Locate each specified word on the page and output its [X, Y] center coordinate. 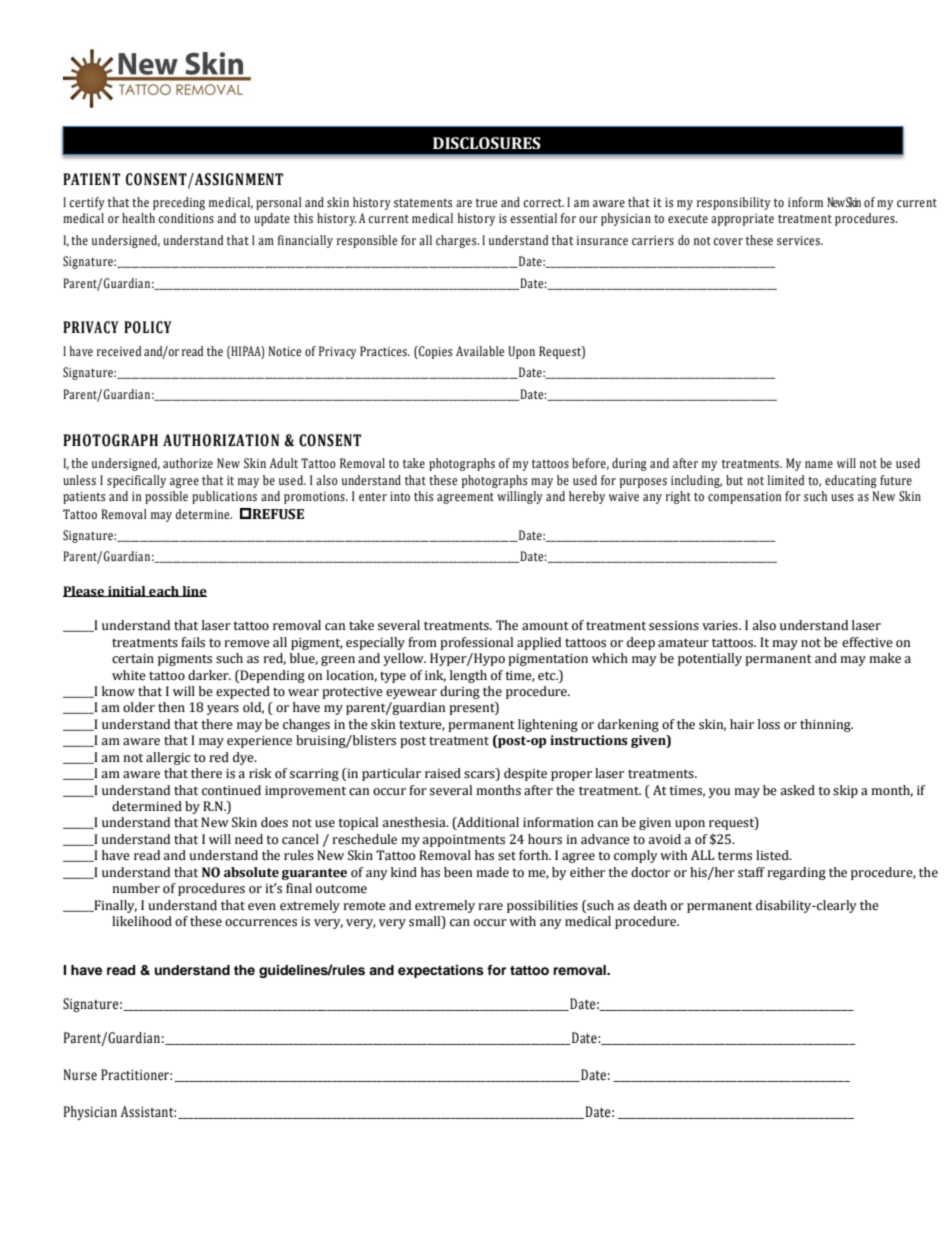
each [164, 591]
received [119, 351]
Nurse [80, 1075]
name [819, 464]
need [249, 839]
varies [721, 626]
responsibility [734, 203]
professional [476, 643]
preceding [179, 203]
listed [773, 855]
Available [480, 351]
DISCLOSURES [487, 143]
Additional [487, 823]
